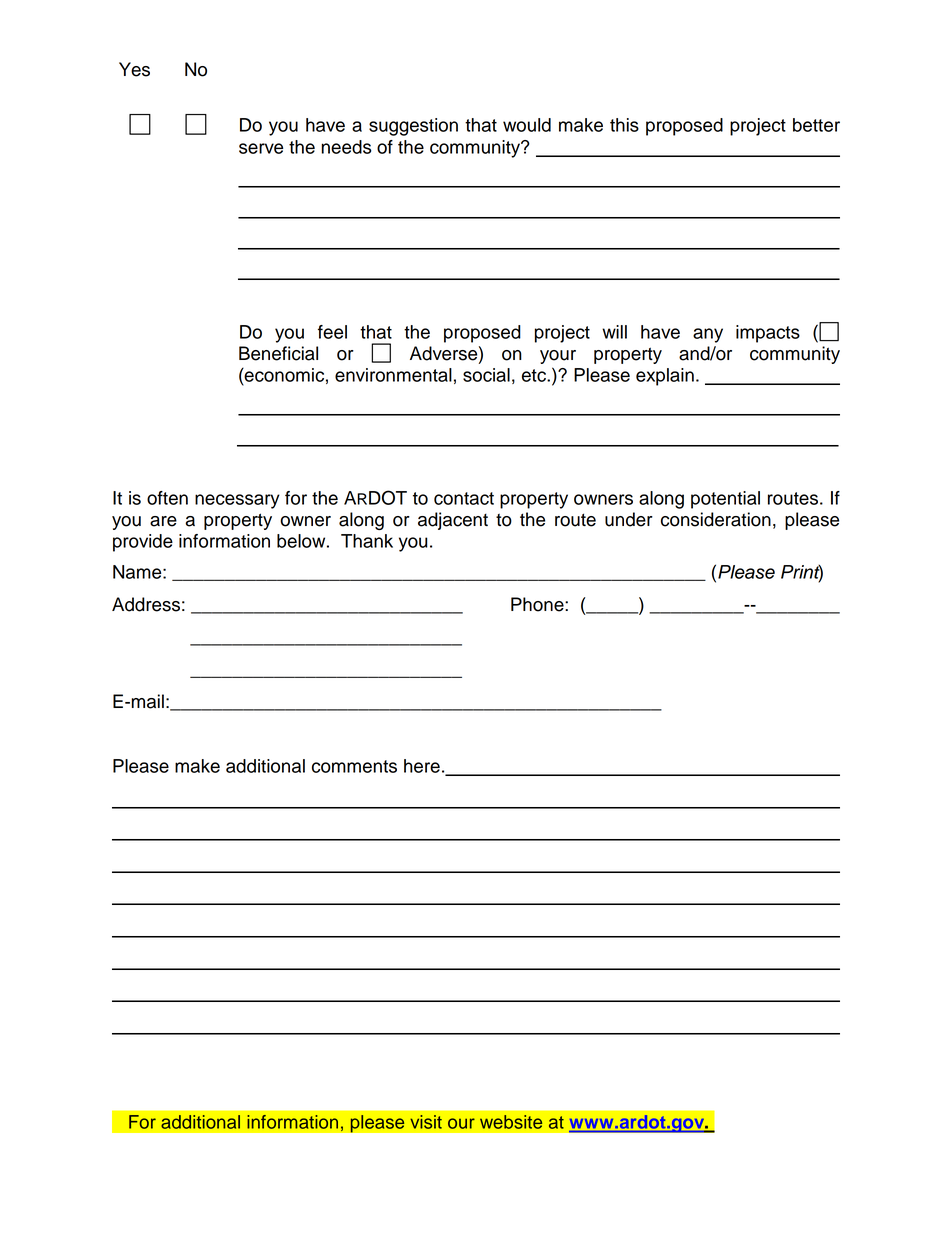 The image size is (952, 1233). I want to click on would, so click(527, 125).
